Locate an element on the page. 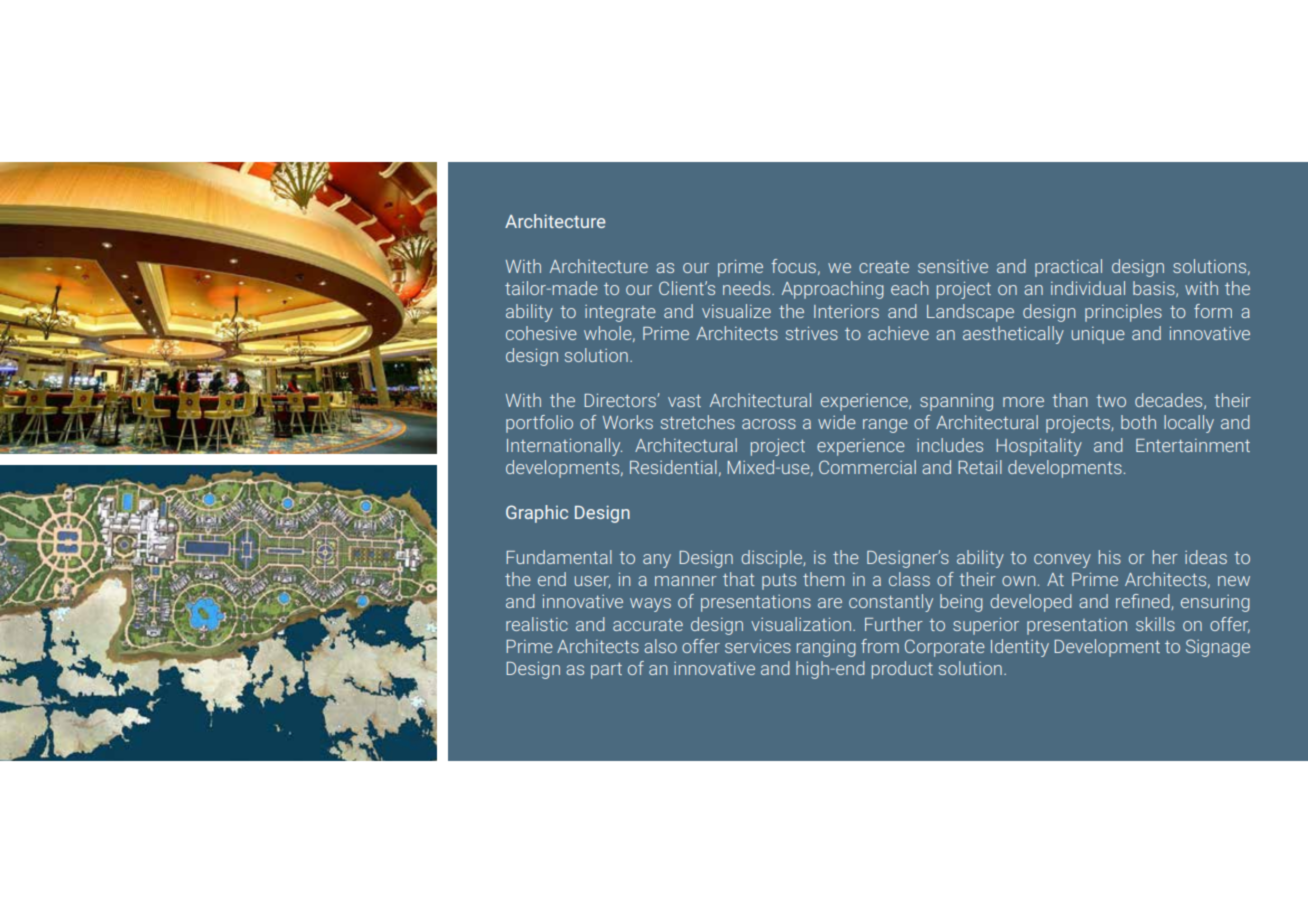 The height and width of the page is (924, 1308). integrate is located at coordinates (620, 313).
